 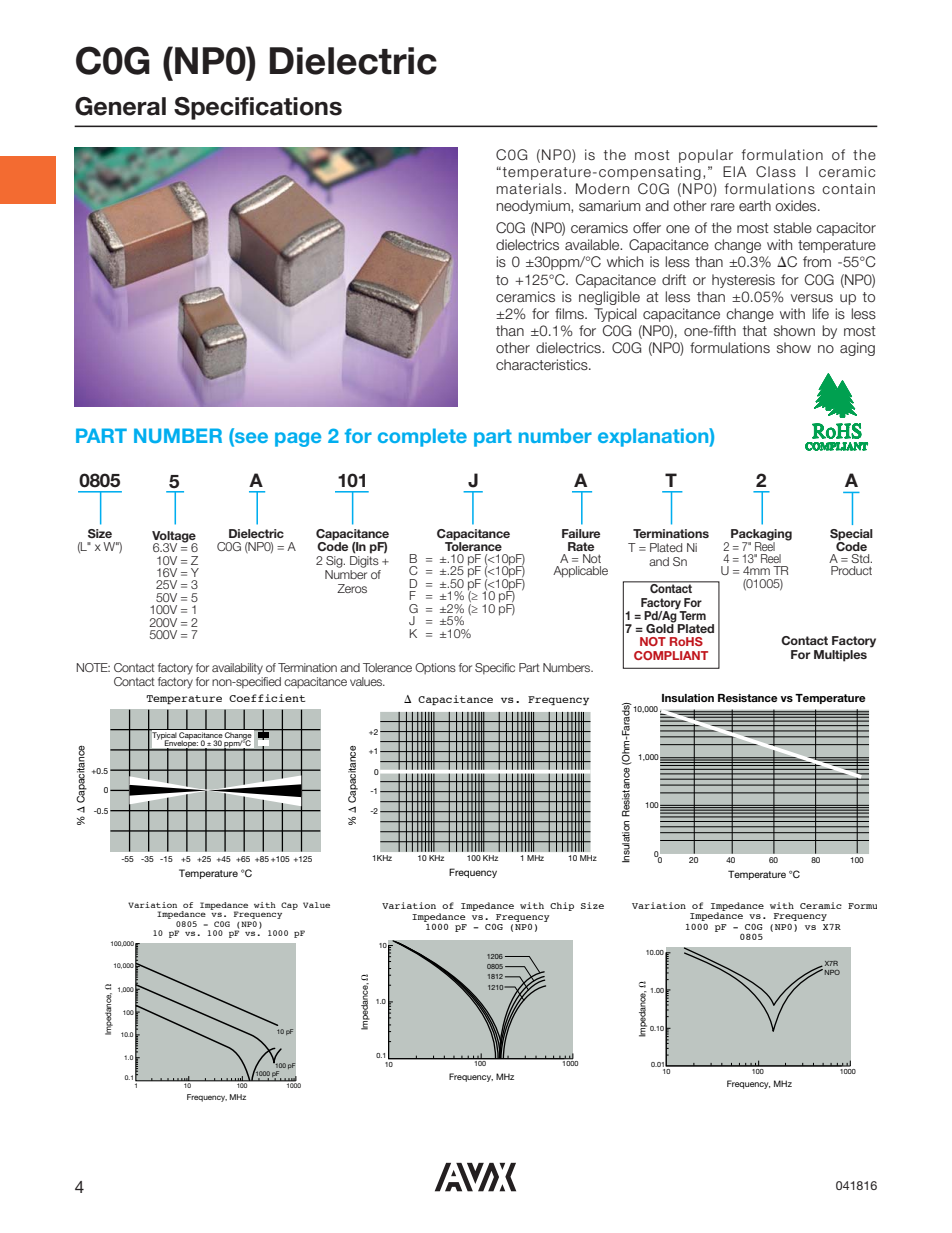 I want to click on General, so click(x=120, y=106).
